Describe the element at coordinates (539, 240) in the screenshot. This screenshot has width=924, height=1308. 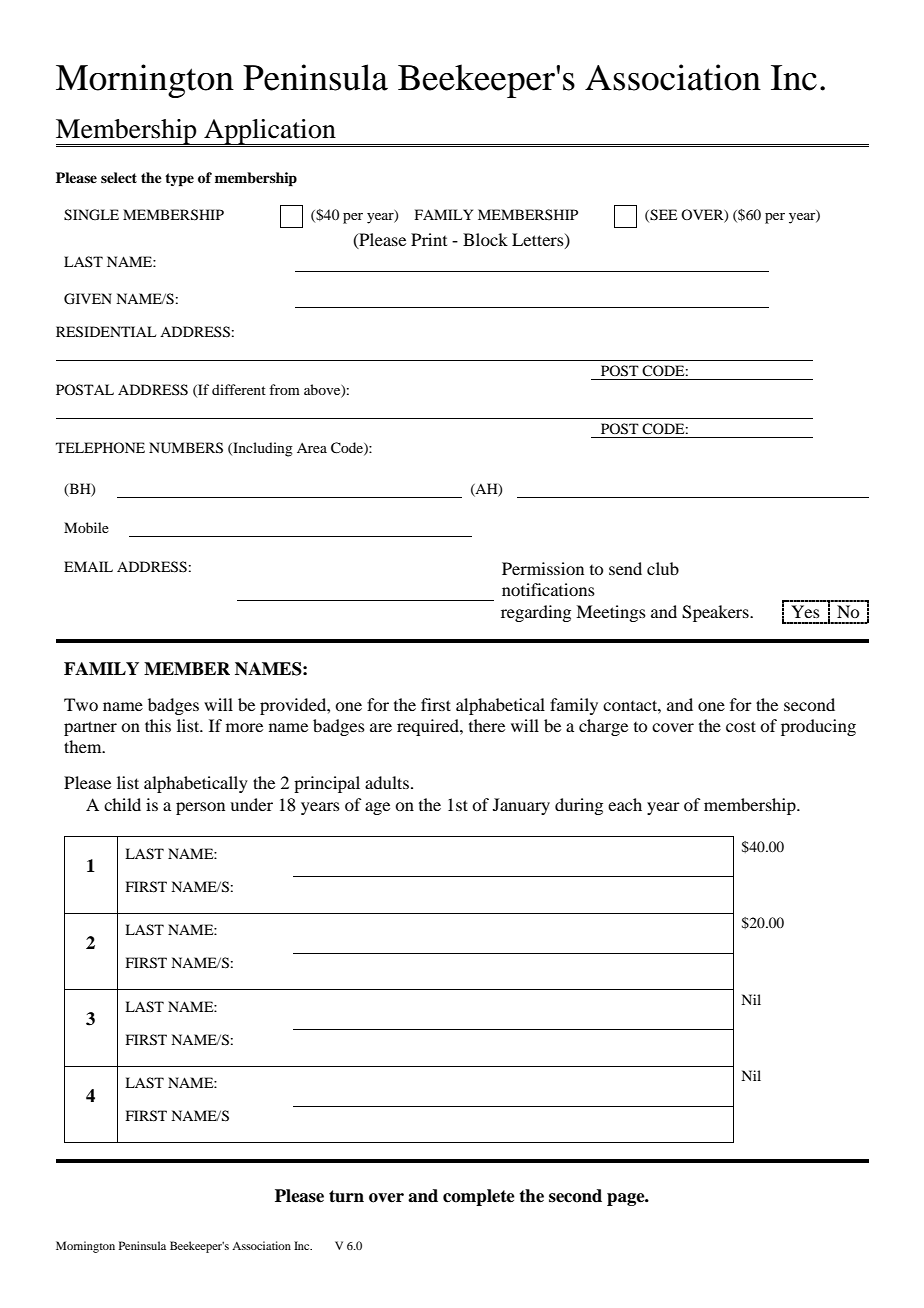
I see `Letters` at that location.
